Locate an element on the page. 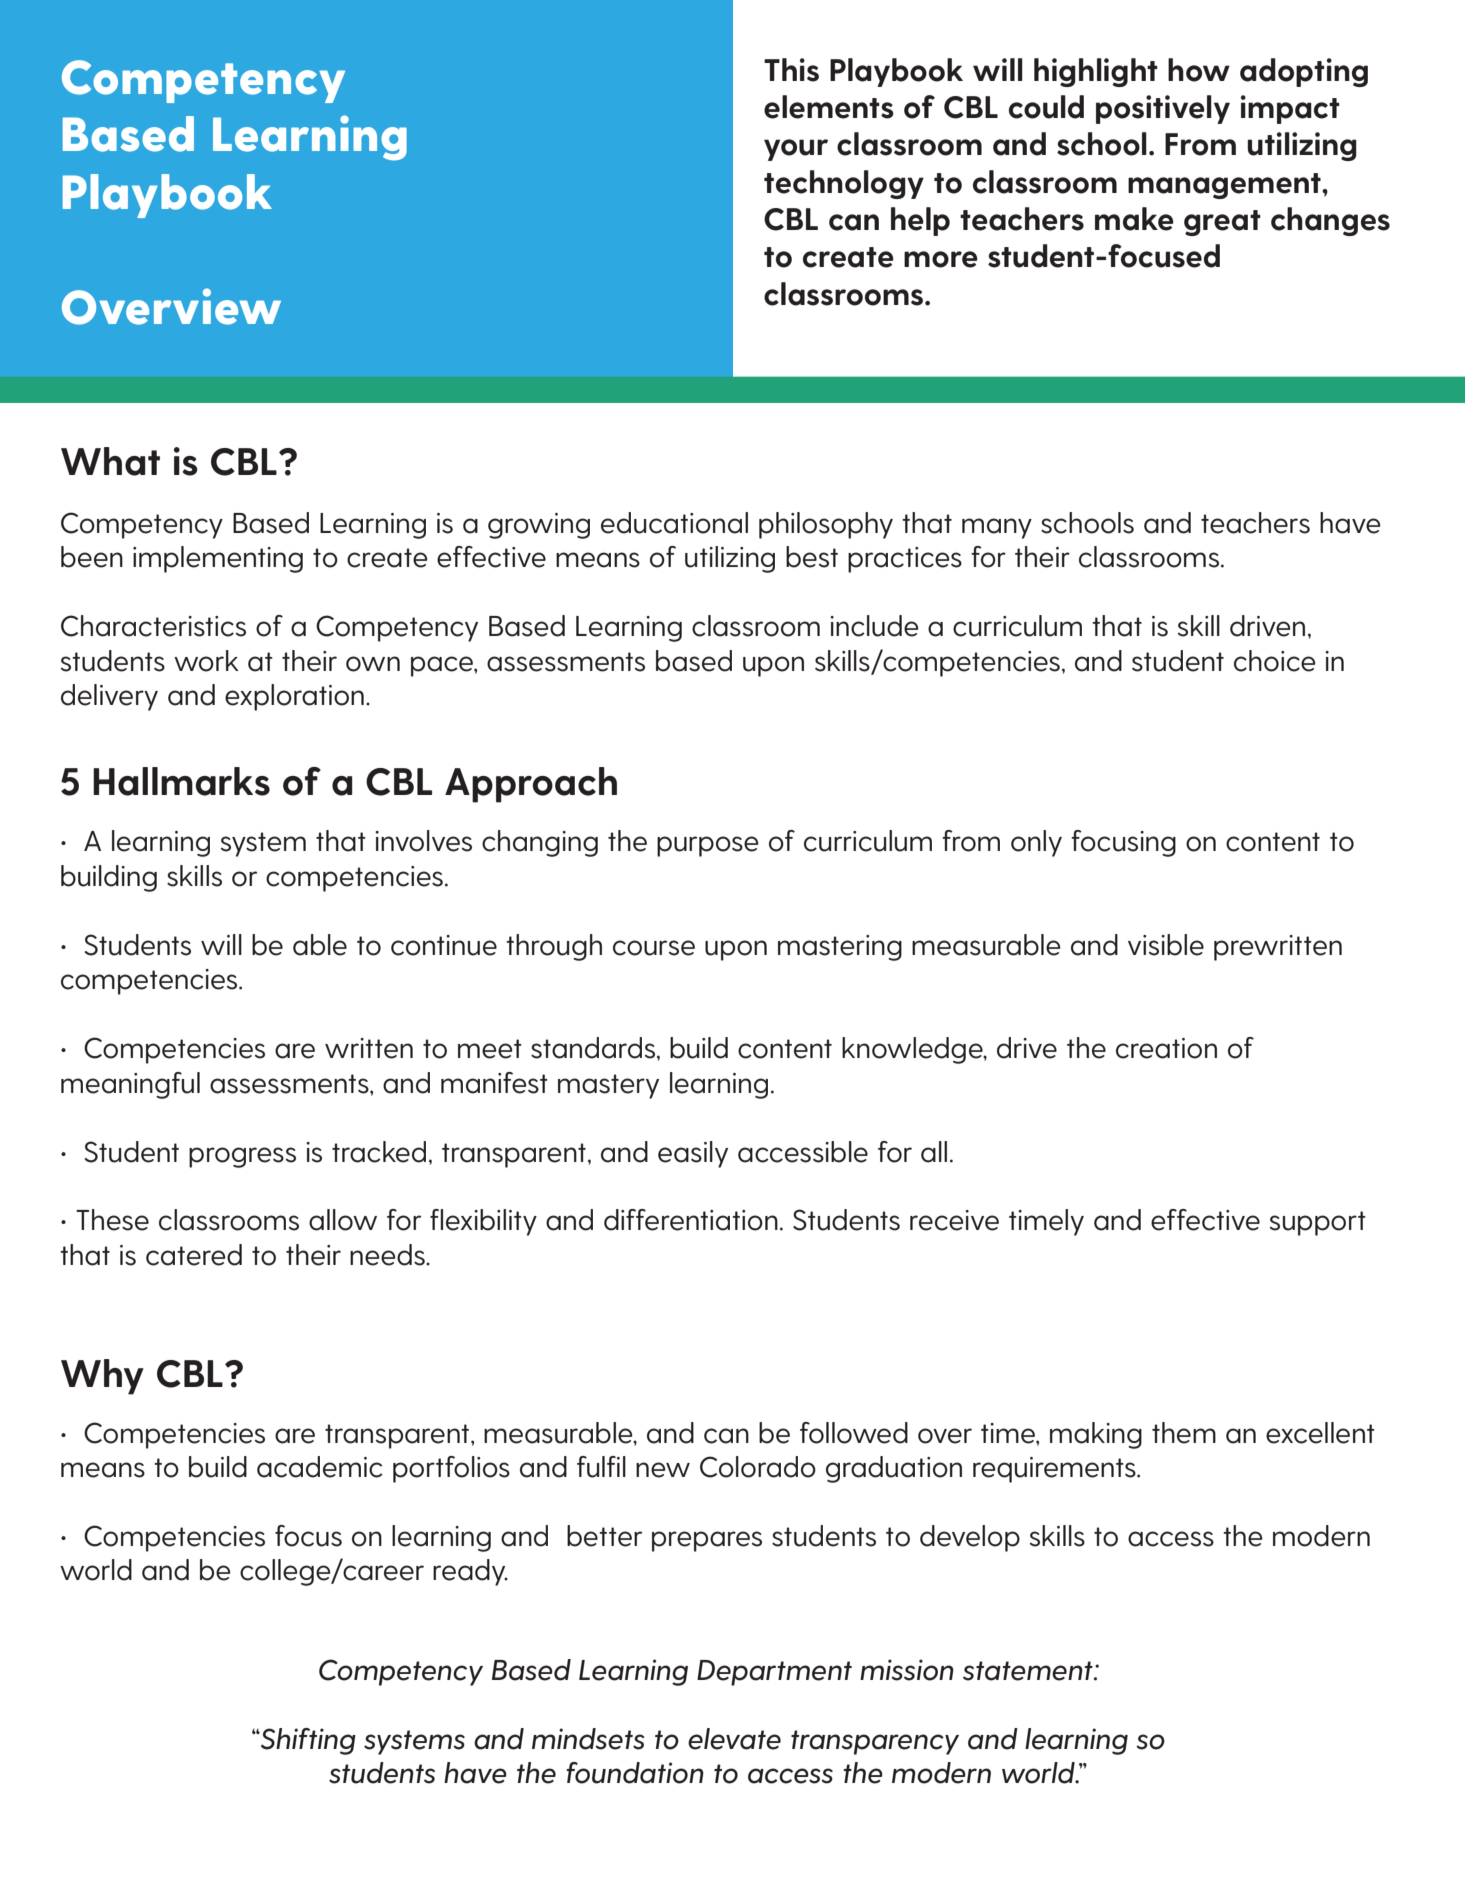 This page has width=1465, height=1896. positively is located at coordinates (1163, 109).
